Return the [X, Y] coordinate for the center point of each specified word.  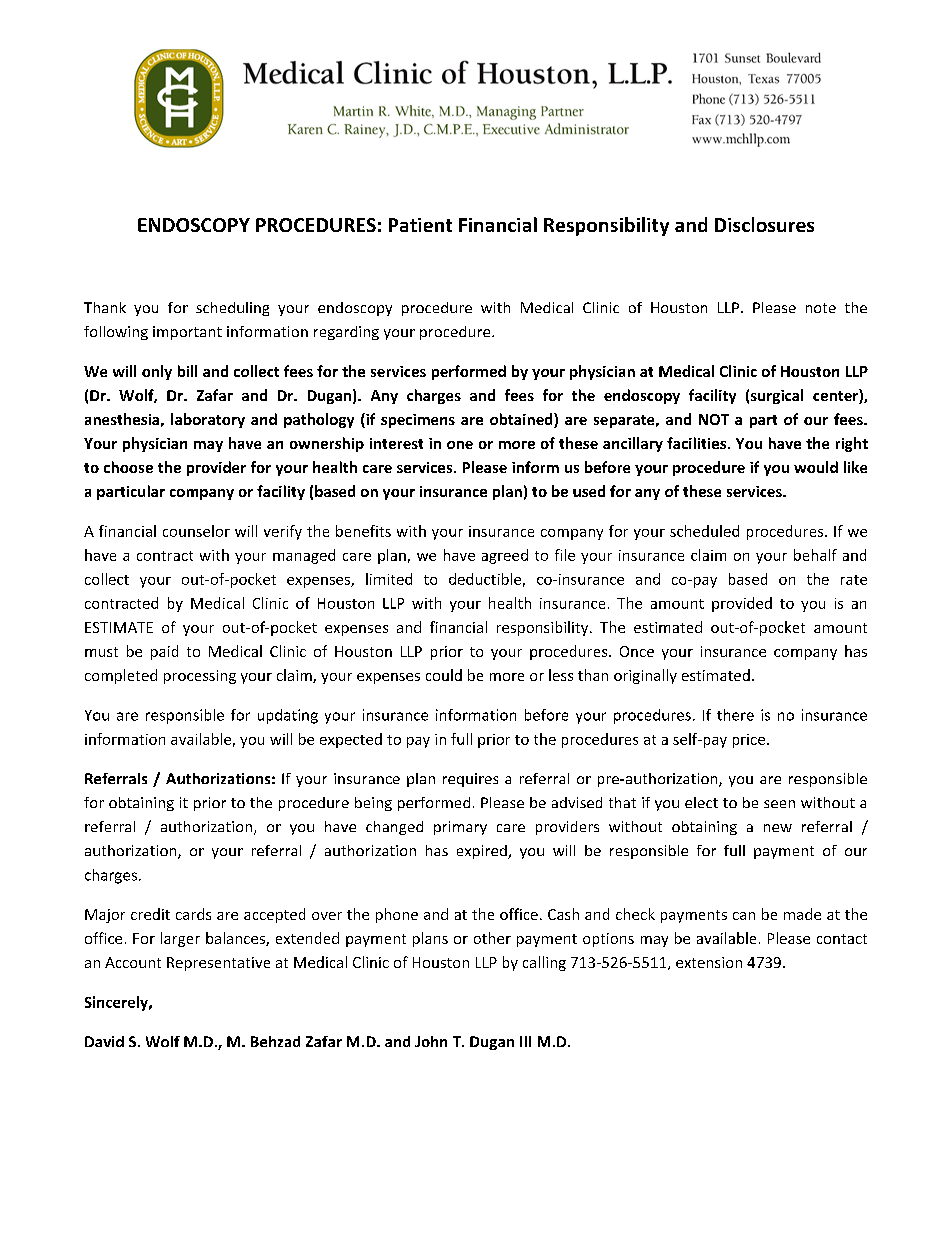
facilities [698, 443]
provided [742, 604]
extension [709, 962]
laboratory [208, 420]
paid [164, 652]
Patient [420, 225]
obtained [522, 420]
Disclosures [764, 224]
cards [193, 914]
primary [460, 828]
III [525, 1041]
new [778, 828]
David [104, 1041]
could [444, 675]
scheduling [232, 309]
